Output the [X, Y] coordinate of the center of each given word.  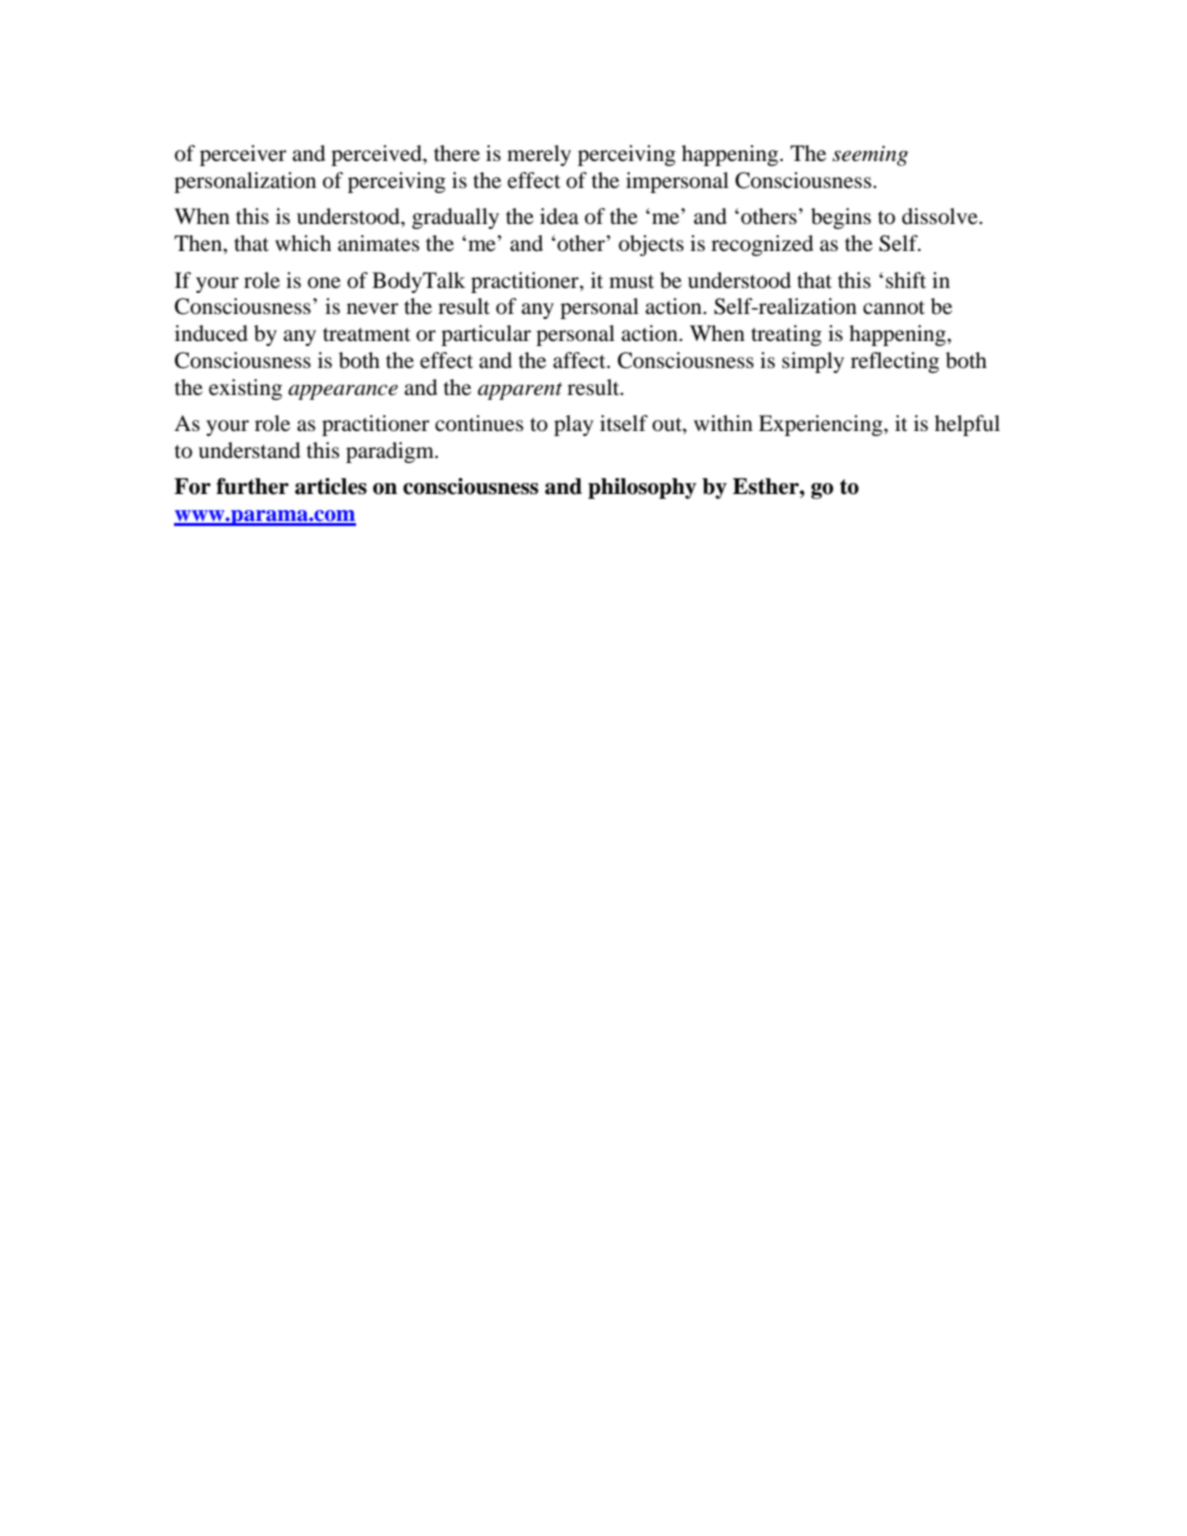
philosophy [642, 488]
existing [245, 389]
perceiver [243, 155]
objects [651, 245]
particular [486, 335]
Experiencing [822, 425]
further [252, 486]
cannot [894, 308]
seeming [870, 156]
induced [211, 333]
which [303, 243]
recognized [762, 245]
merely [539, 155]
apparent [520, 391]
